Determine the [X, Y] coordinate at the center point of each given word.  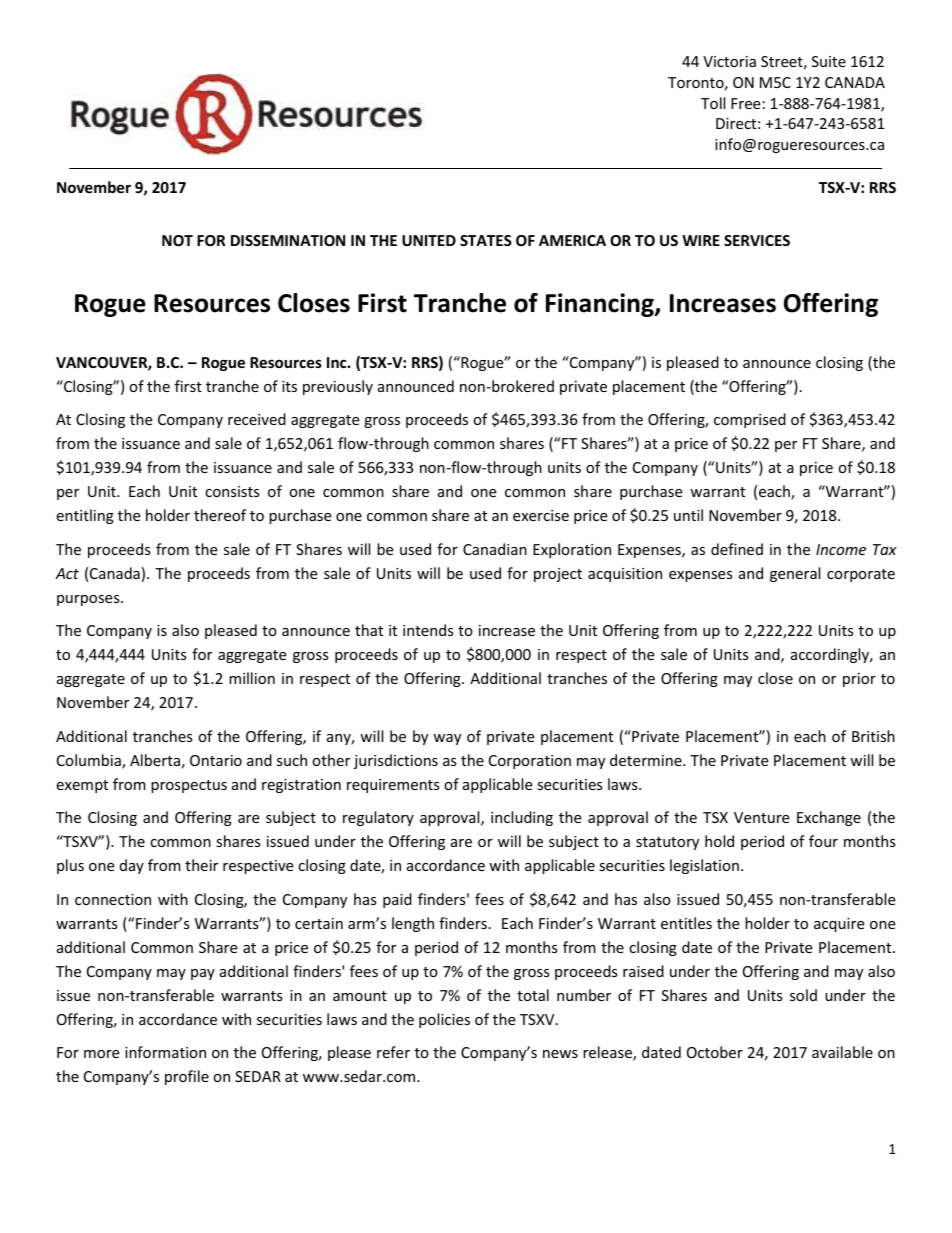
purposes [89, 600]
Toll [713, 103]
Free [745, 103]
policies [444, 1020]
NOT [177, 240]
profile [187, 1077]
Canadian [495, 549]
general [795, 574]
